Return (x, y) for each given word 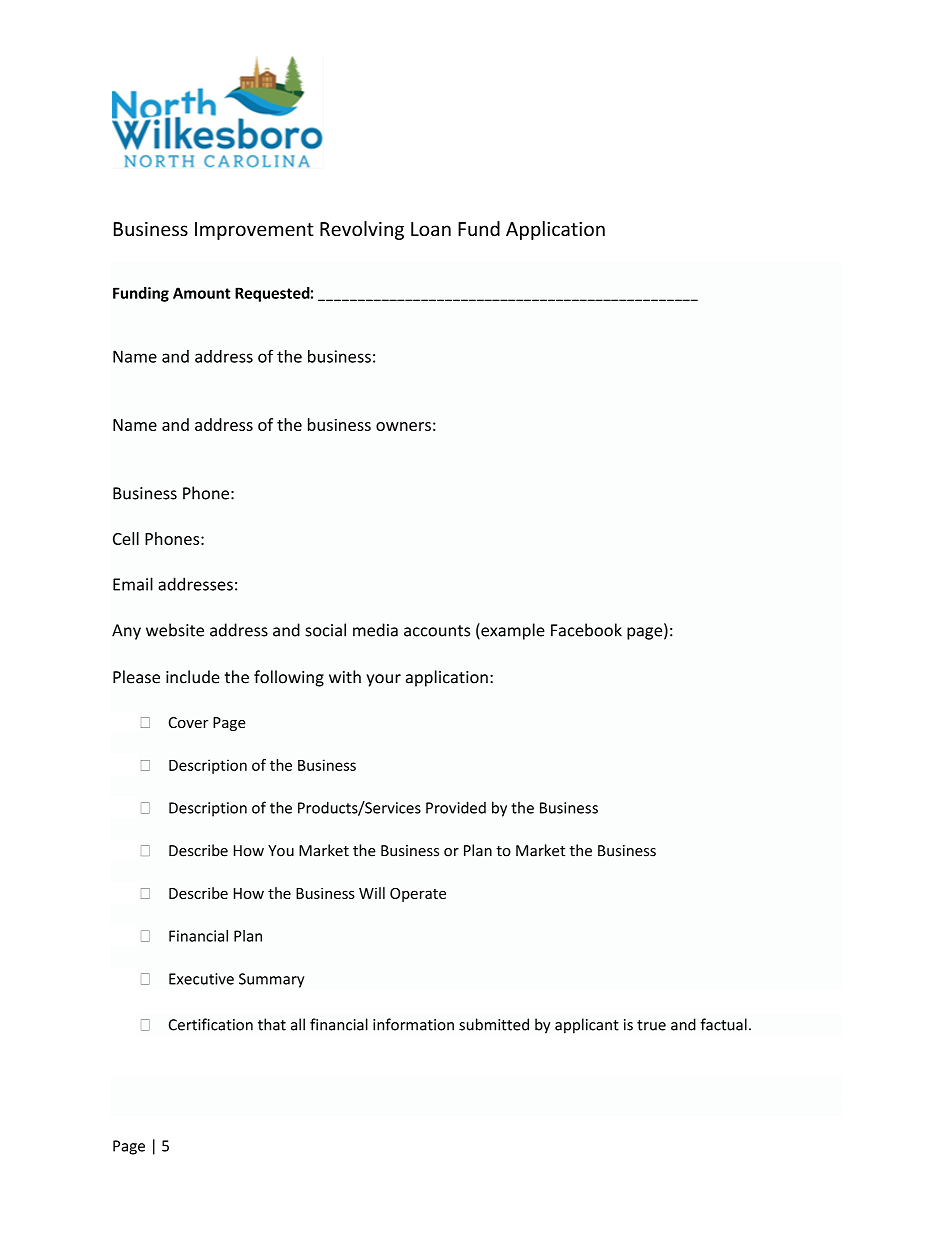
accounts (437, 631)
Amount (202, 293)
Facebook (586, 630)
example (512, 631)
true (651, 1025)
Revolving (362, 230)
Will (372, 893)
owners (403, 426)
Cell (126, 538)
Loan (431, 229)
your (383, 680)
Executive (201, 979)
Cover (188, 722)
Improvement (254, 231)
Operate (418, 895)
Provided (456, 807)
